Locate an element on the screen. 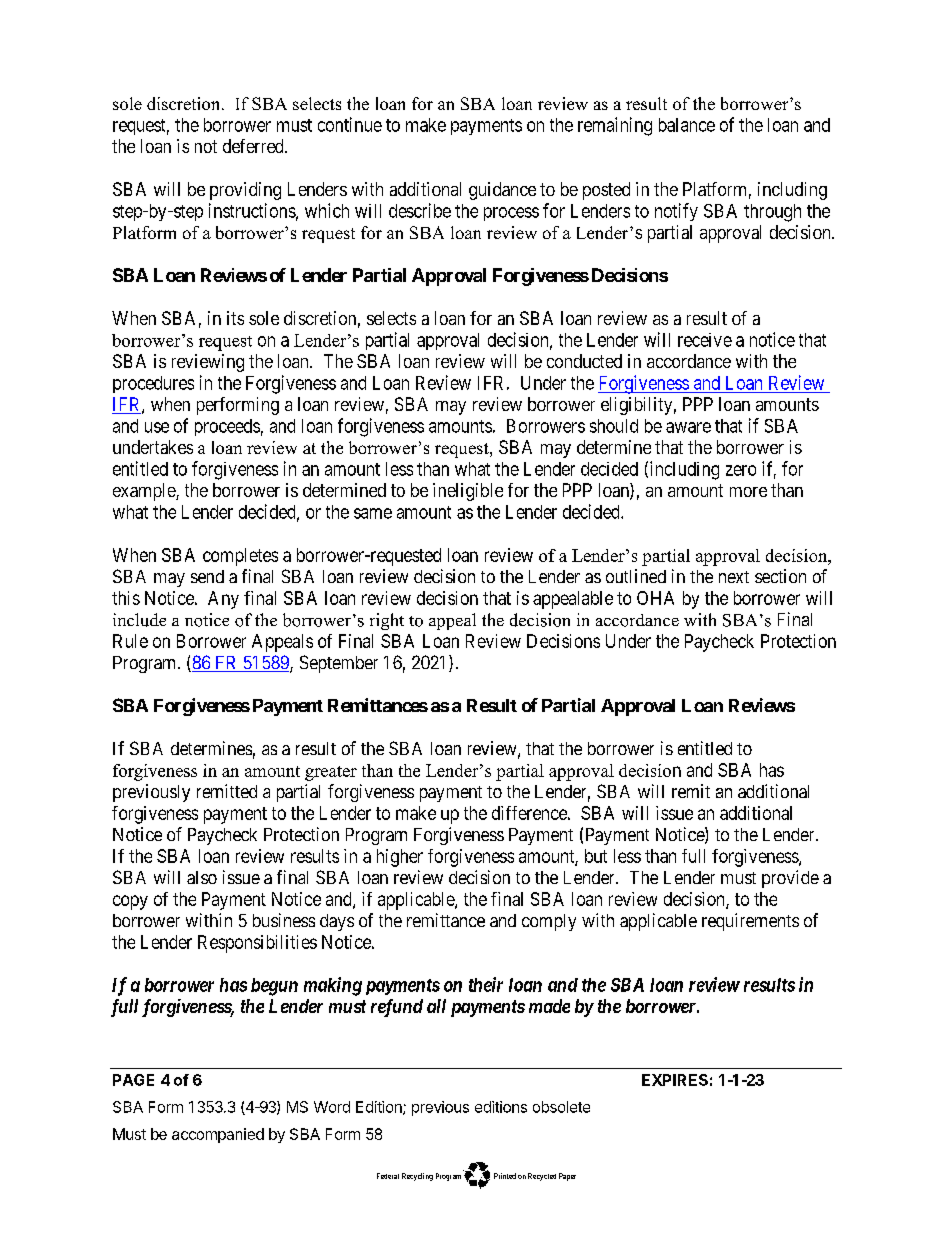  right is located at coordinates (387, 621).
